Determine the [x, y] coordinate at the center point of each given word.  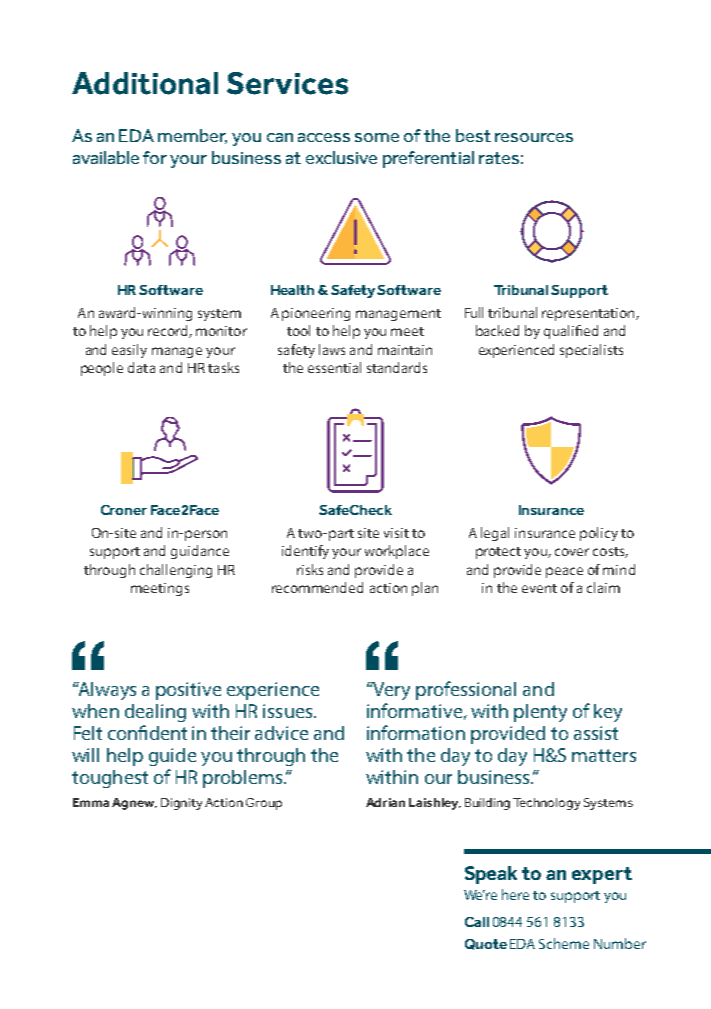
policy [599, 534]
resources [534, 137]
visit [396, 533]
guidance [200, 552]
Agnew [134, 804]
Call [477, 922]
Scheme [564, 943]
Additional [145, 83]
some [377, 137]
